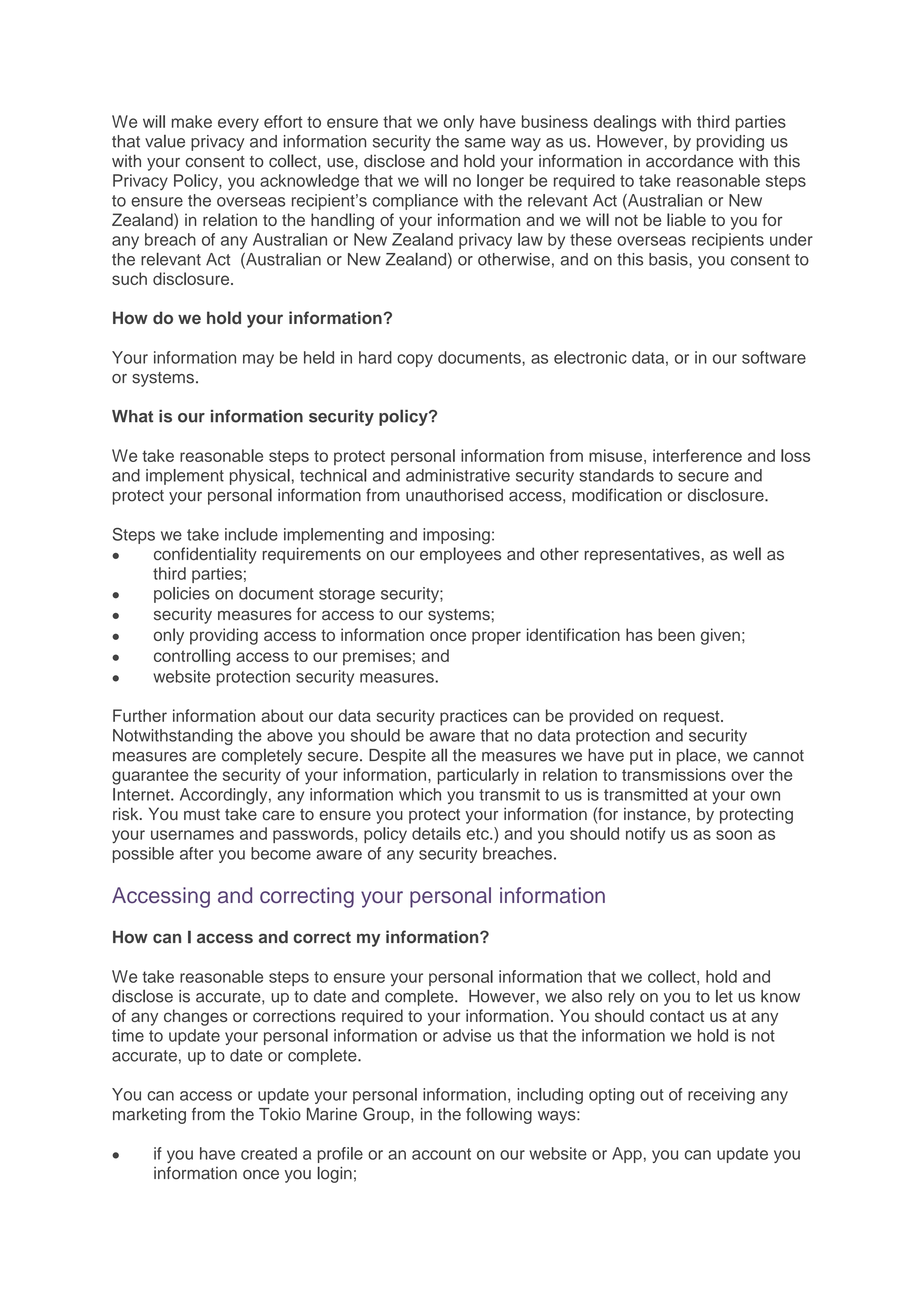  What do you see at coordinates (721, 1096) in the screenshot?
I see `receiving` at bounding box center [721, 1096].
